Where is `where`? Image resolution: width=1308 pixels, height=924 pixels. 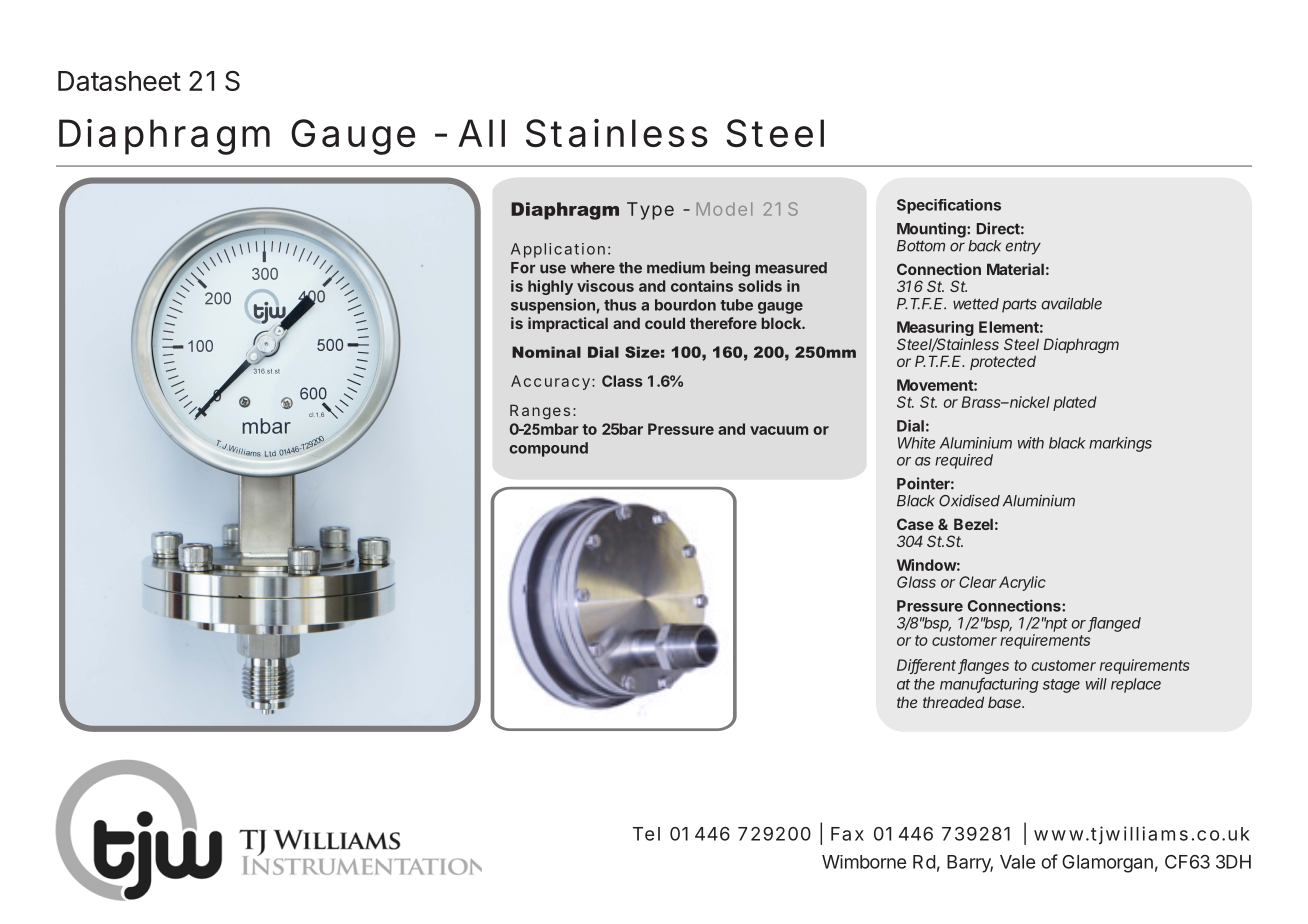 where is located at coordinates (592, 268).
